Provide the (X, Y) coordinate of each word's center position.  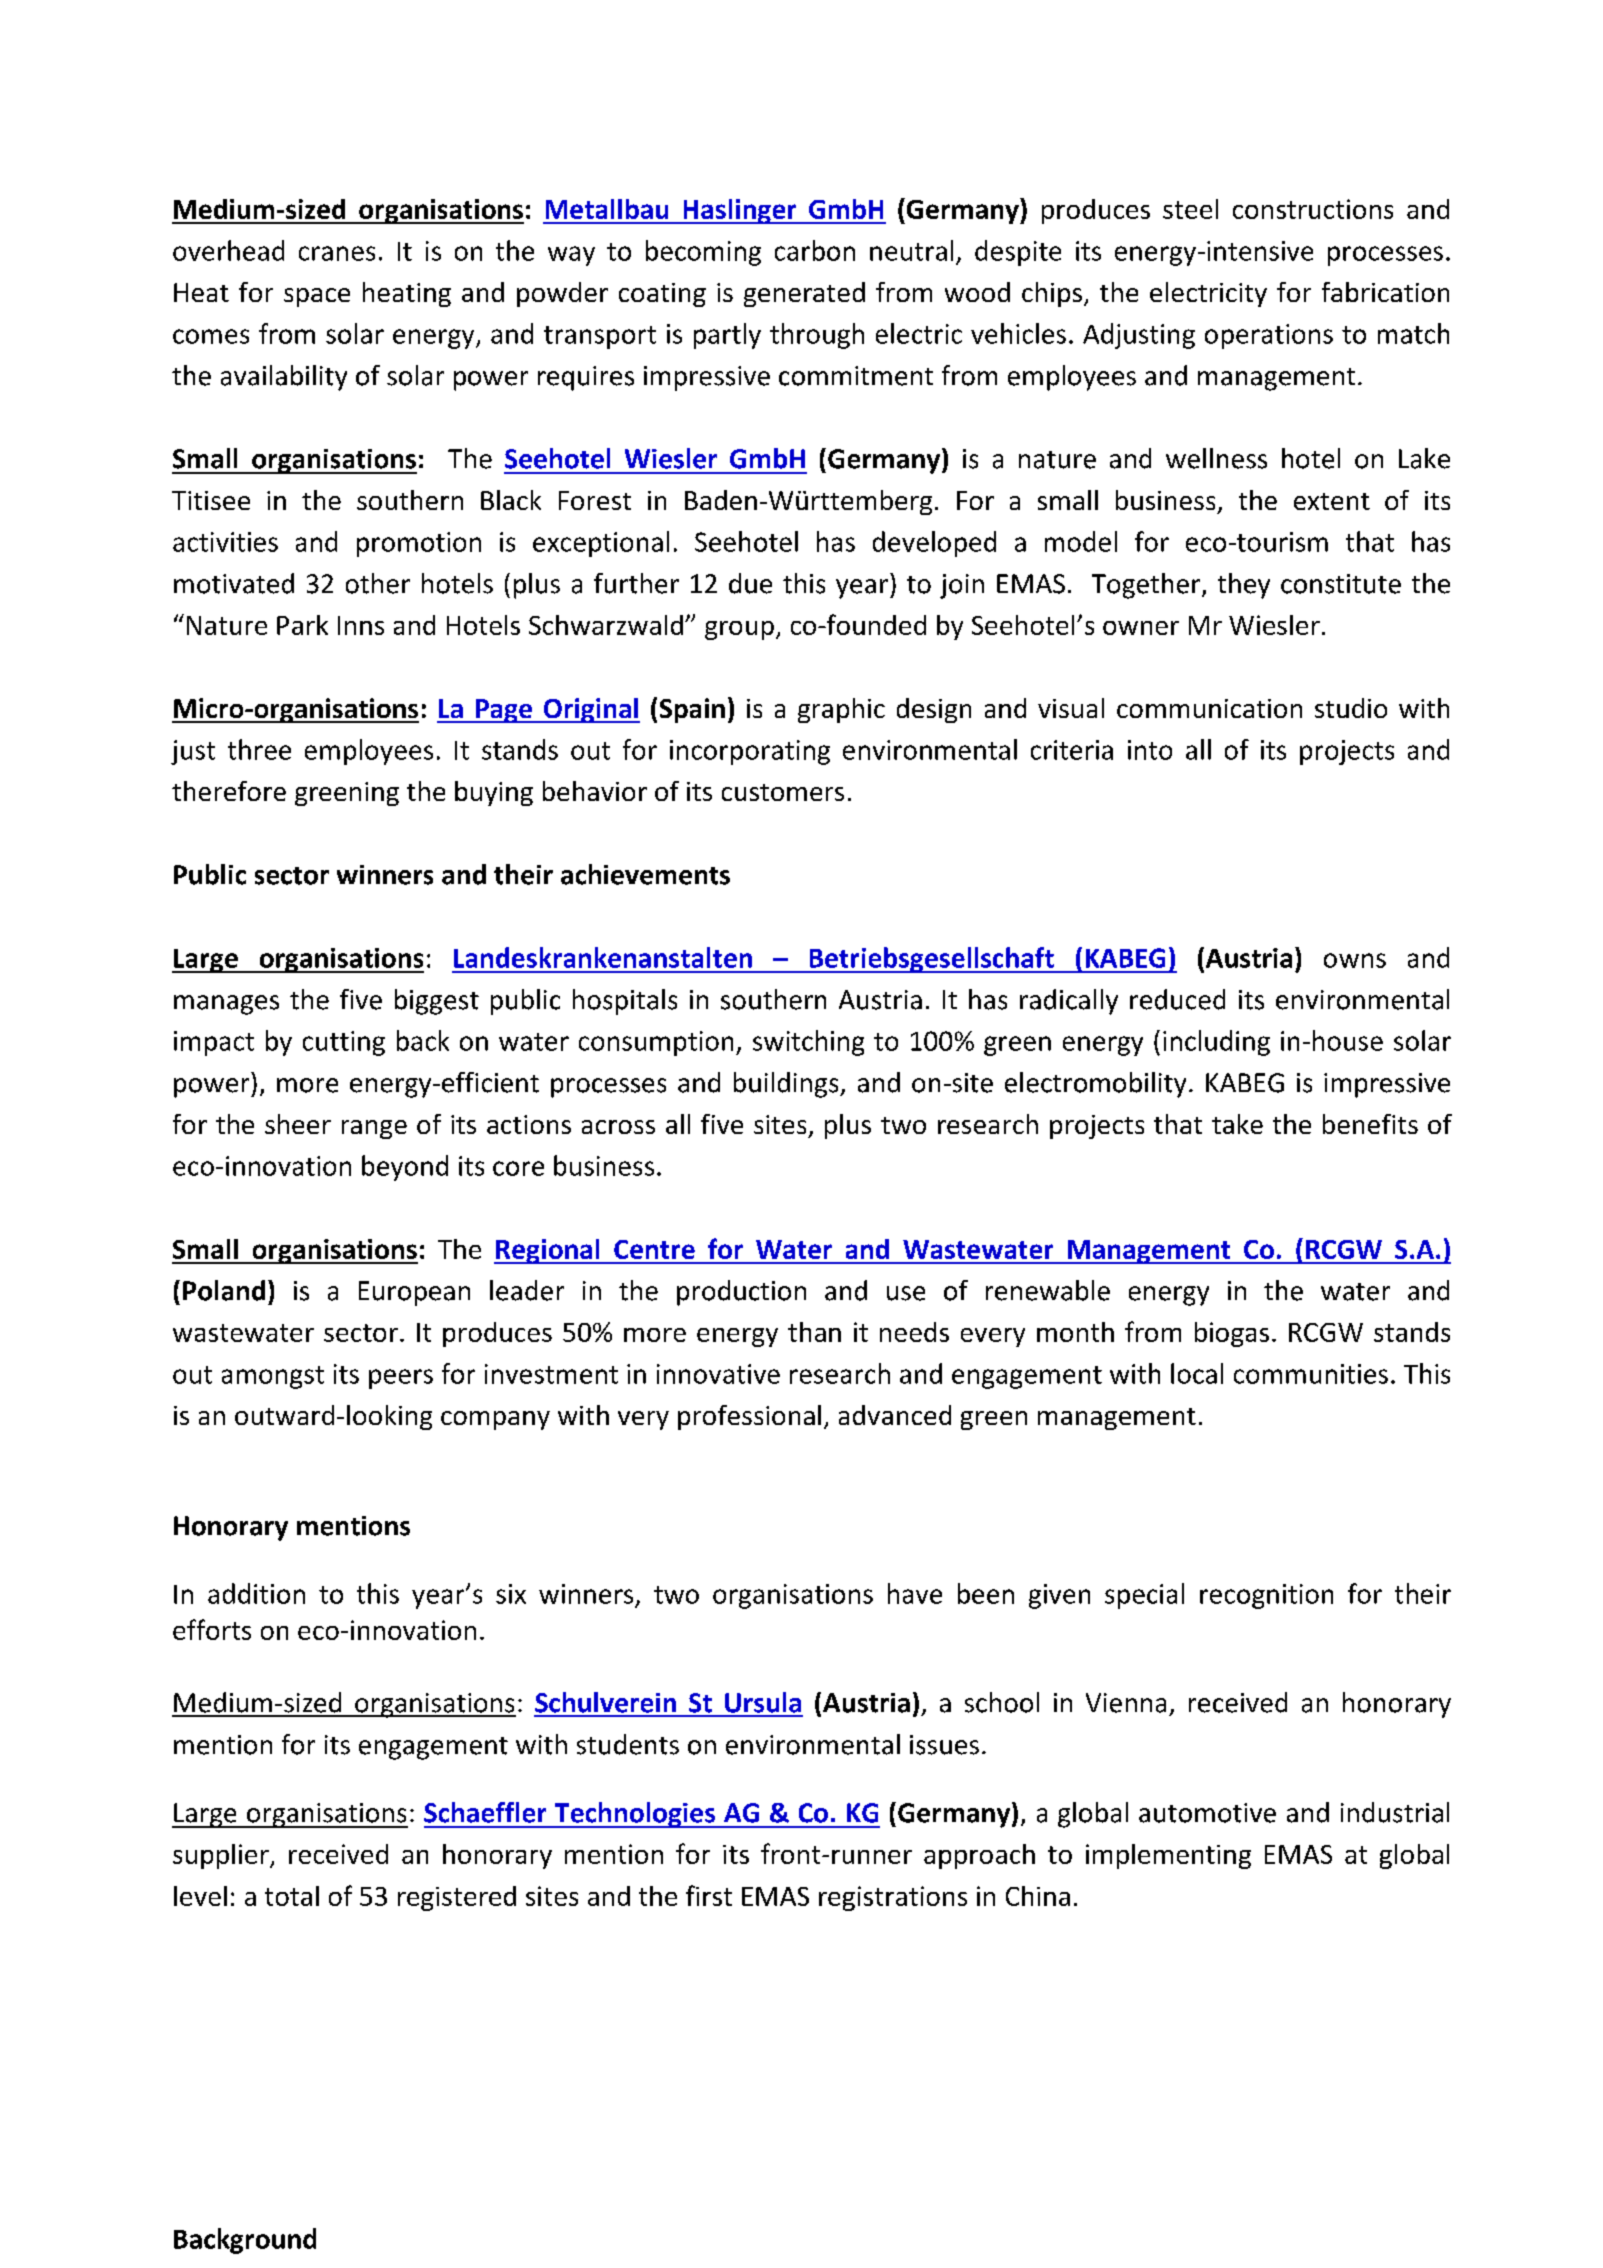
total (292, 1896)
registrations (893, 1898)
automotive (1207, 1813)
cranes (337, 253)
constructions (1313, 209)
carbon (815, 250)
